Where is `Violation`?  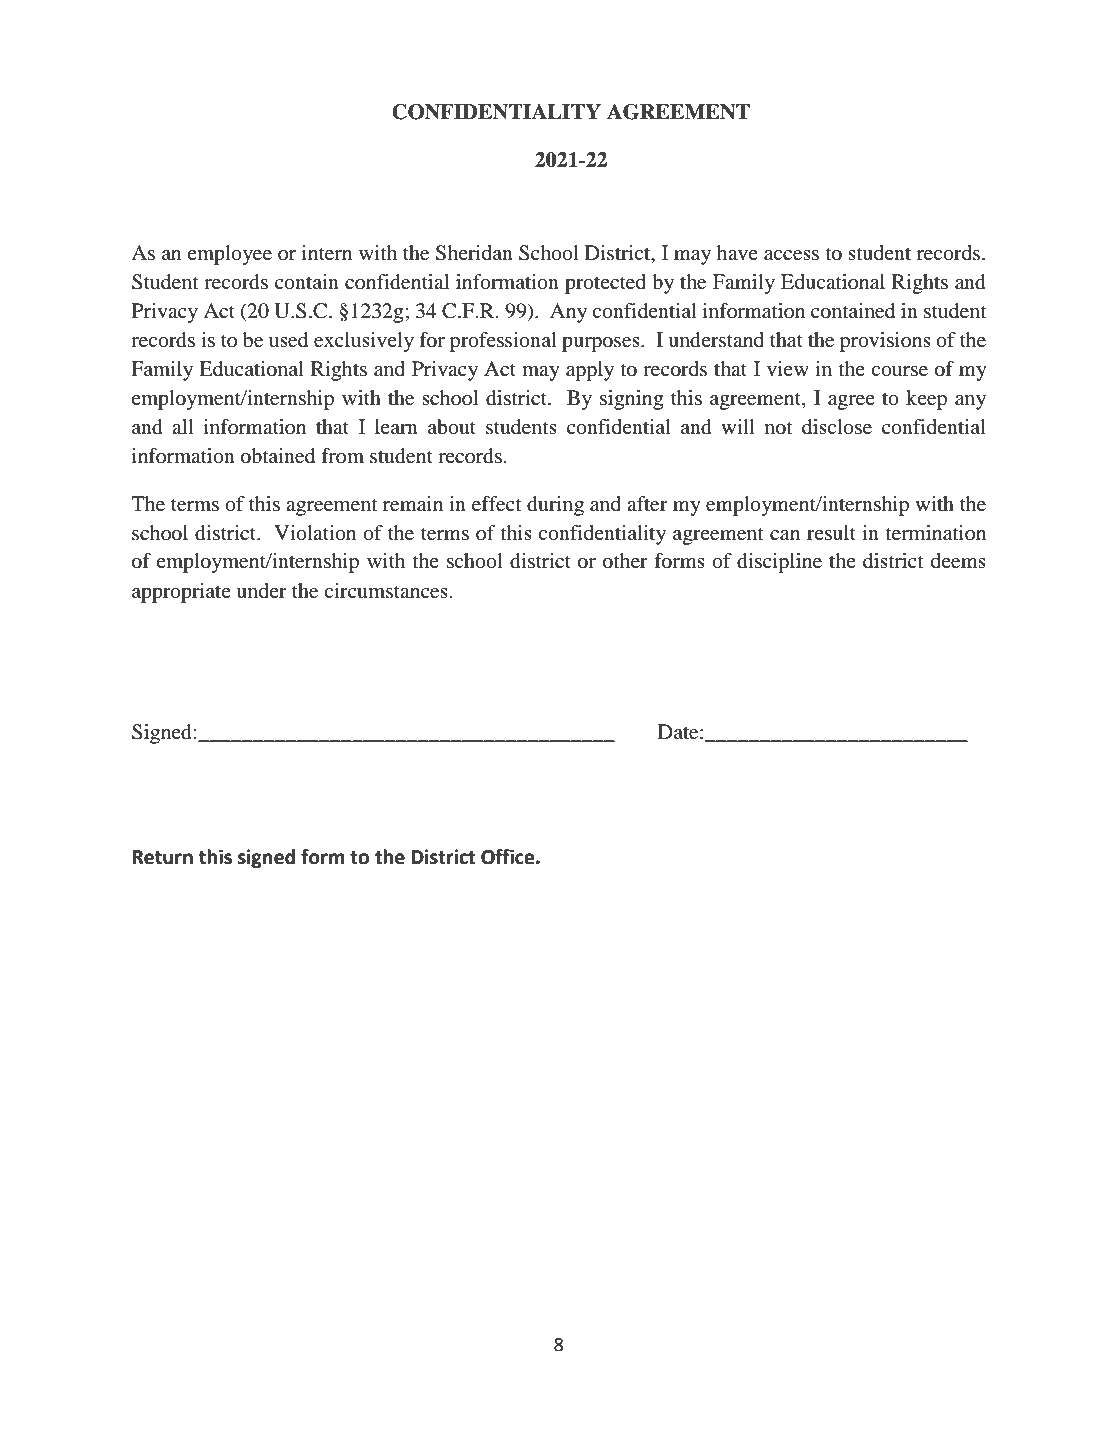
Violation is located at coordinates (315, 533).
